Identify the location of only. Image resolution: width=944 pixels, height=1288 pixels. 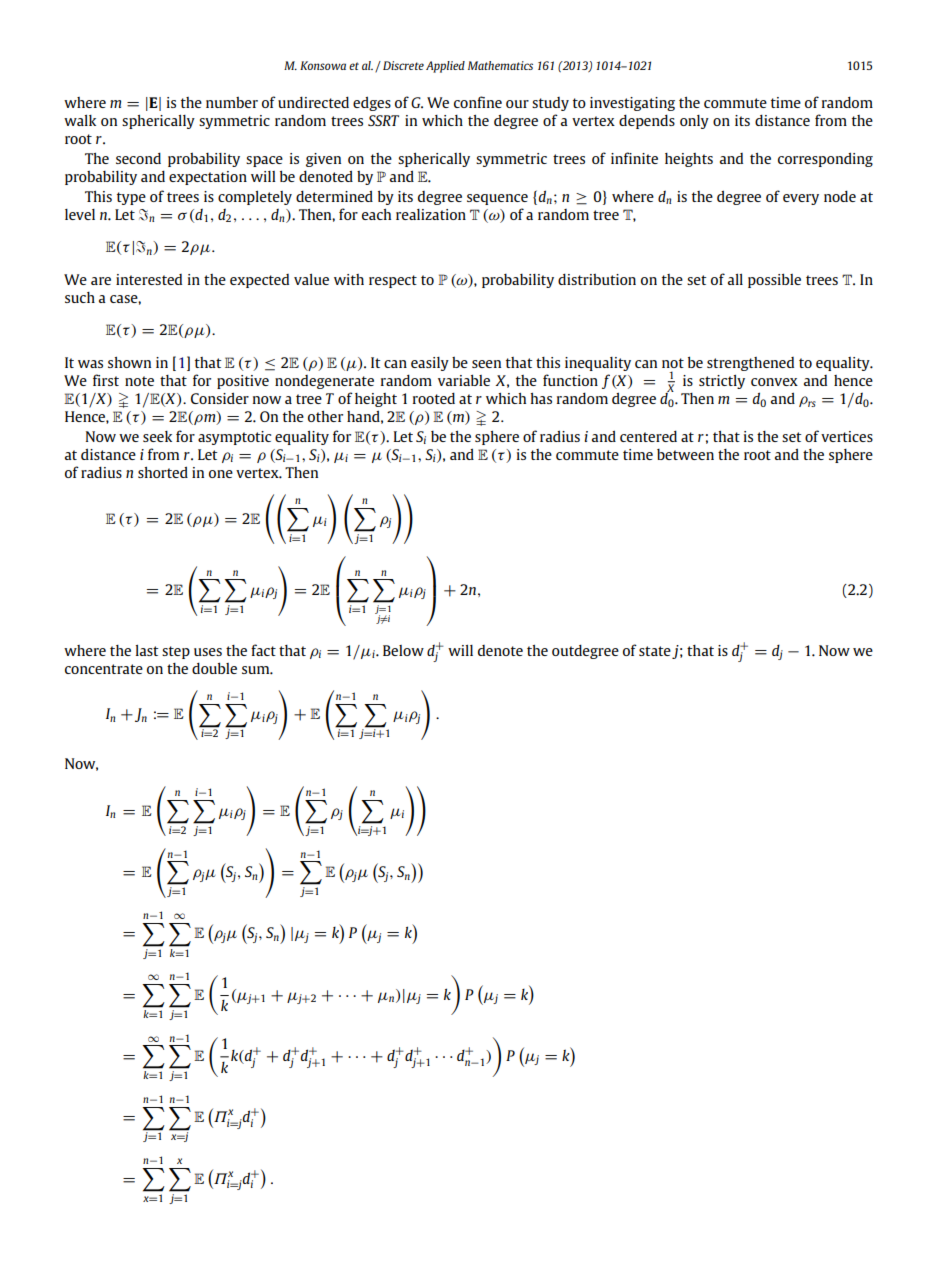
(694, 122).
